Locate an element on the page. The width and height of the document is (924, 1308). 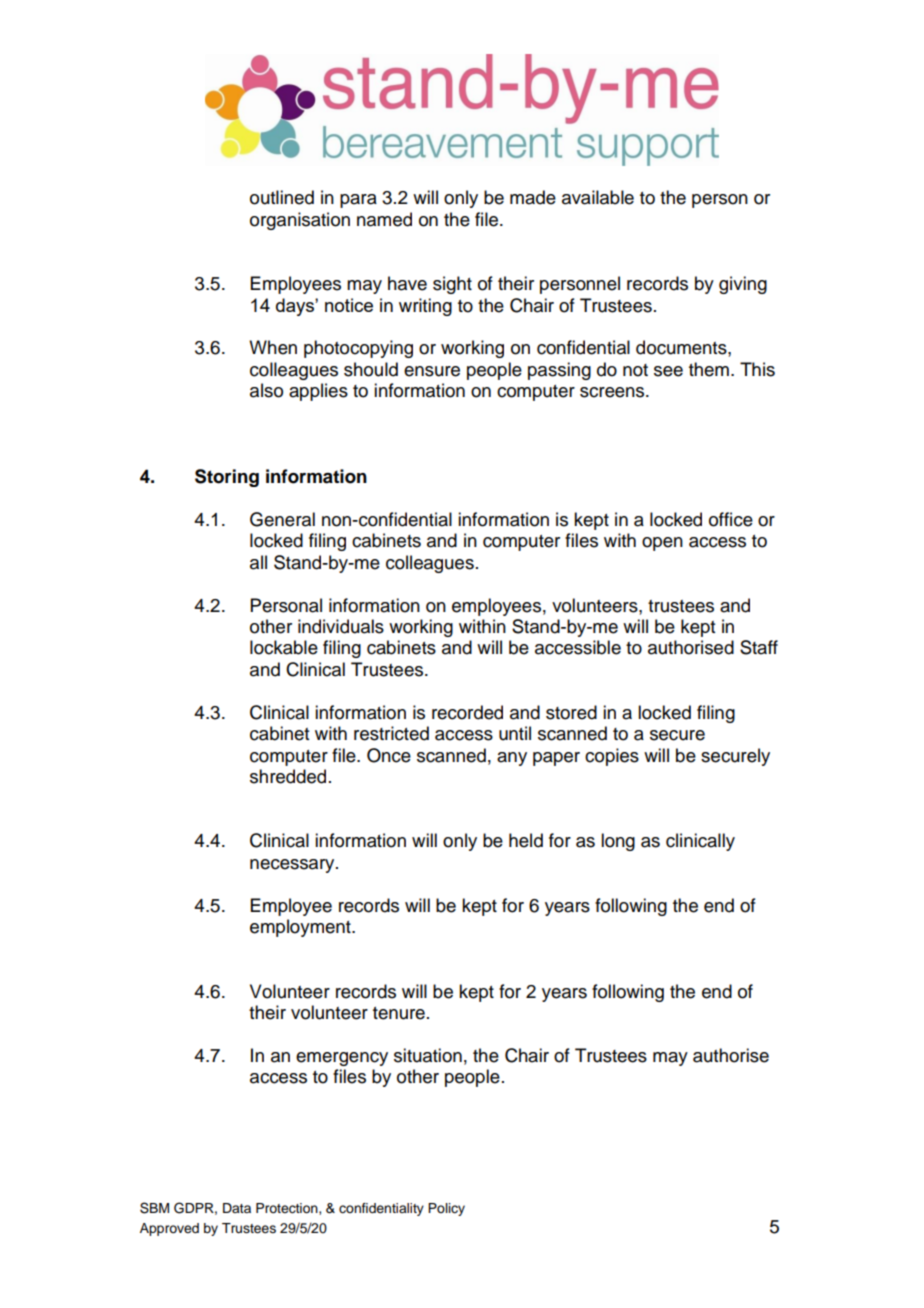
giving is located at coordinates (743, 285).
